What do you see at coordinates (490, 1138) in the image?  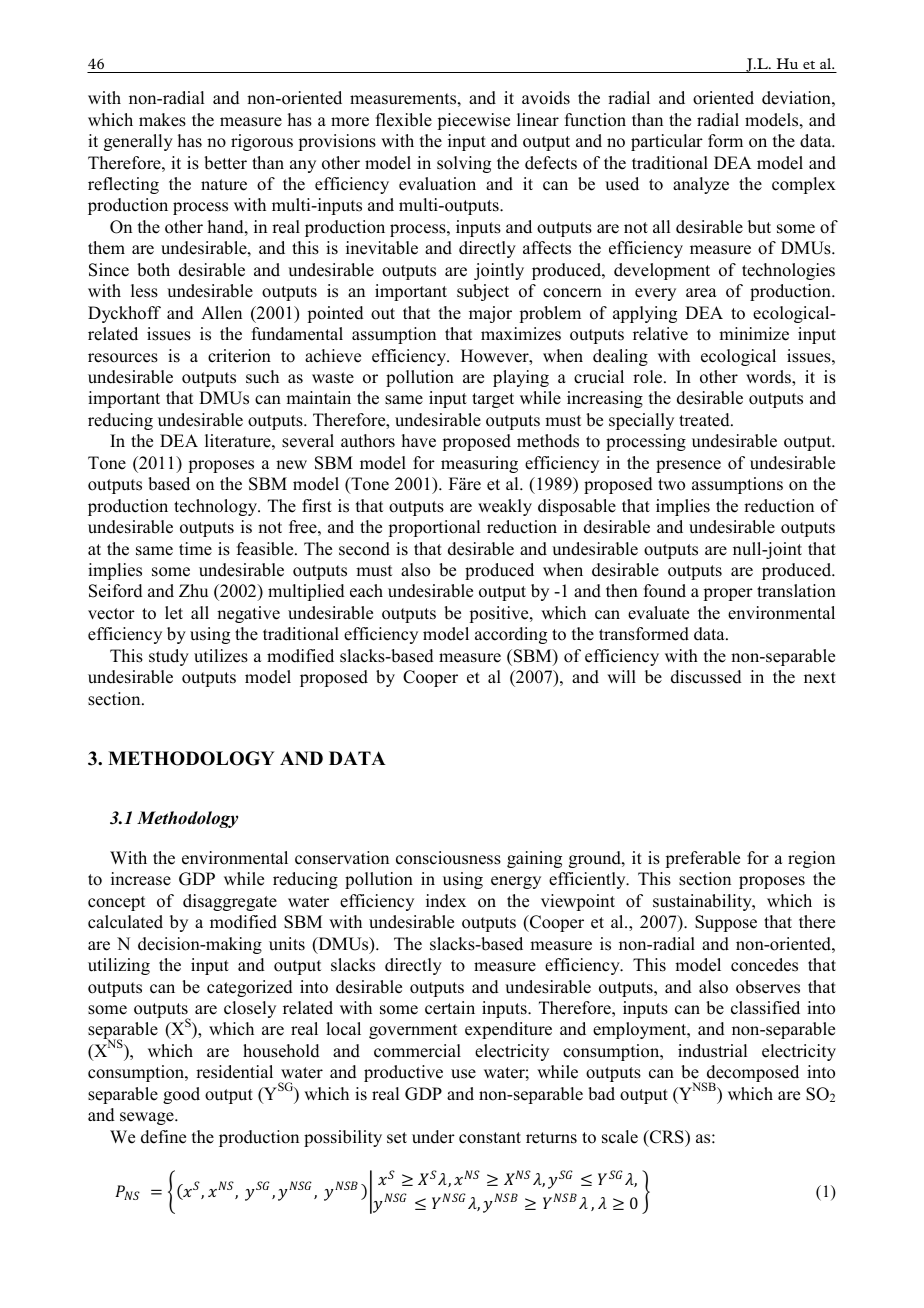 I see `constant` at bounding box center [490, 1138].
